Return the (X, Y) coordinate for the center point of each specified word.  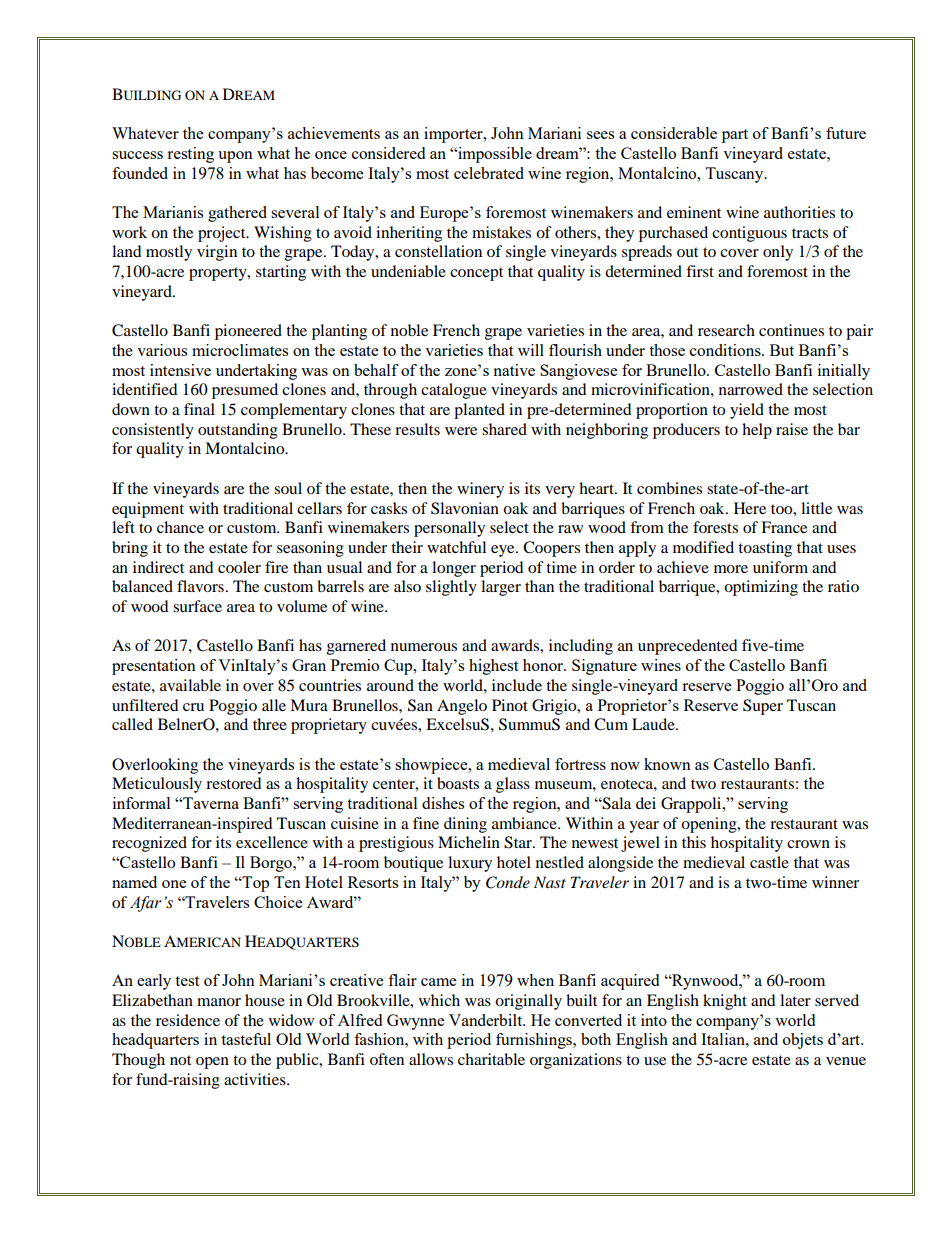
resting (190, 155)
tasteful (246, 1039)
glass (513, 785)
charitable (491, 1059)
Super (763, 707)
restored (234, 783)
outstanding (238, 431)
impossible (494, 155)
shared (504, 429)
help (757, 431)
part (735, 136)
